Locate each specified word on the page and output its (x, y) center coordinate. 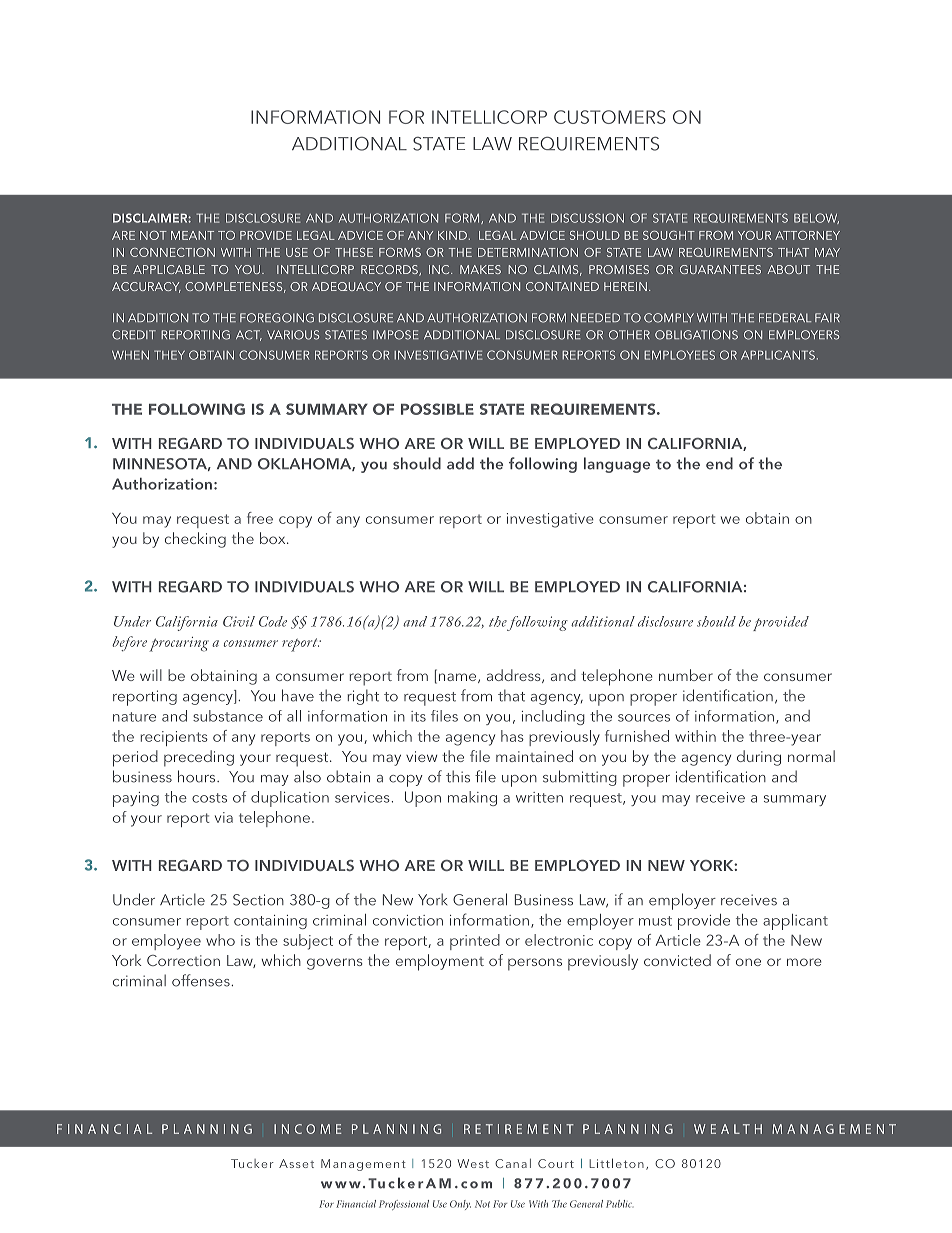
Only (460, 1205)
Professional (404, 1205)
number (686, 675)
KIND (452, 235)
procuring (179, 644)
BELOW (816, 218)
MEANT (192, 235)
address (515, 676)
